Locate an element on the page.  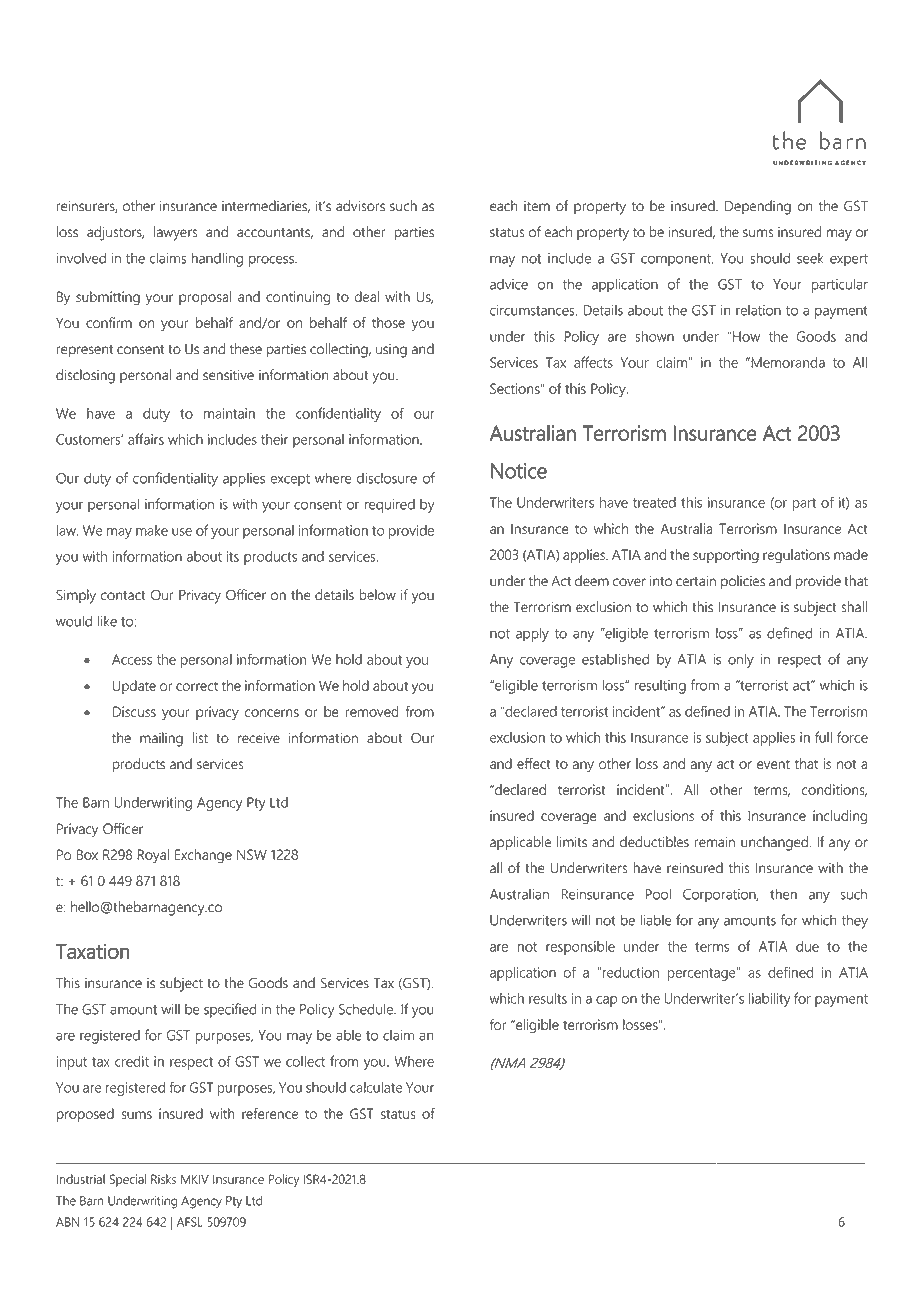
Risks is located at coordinates (163, 1179).
